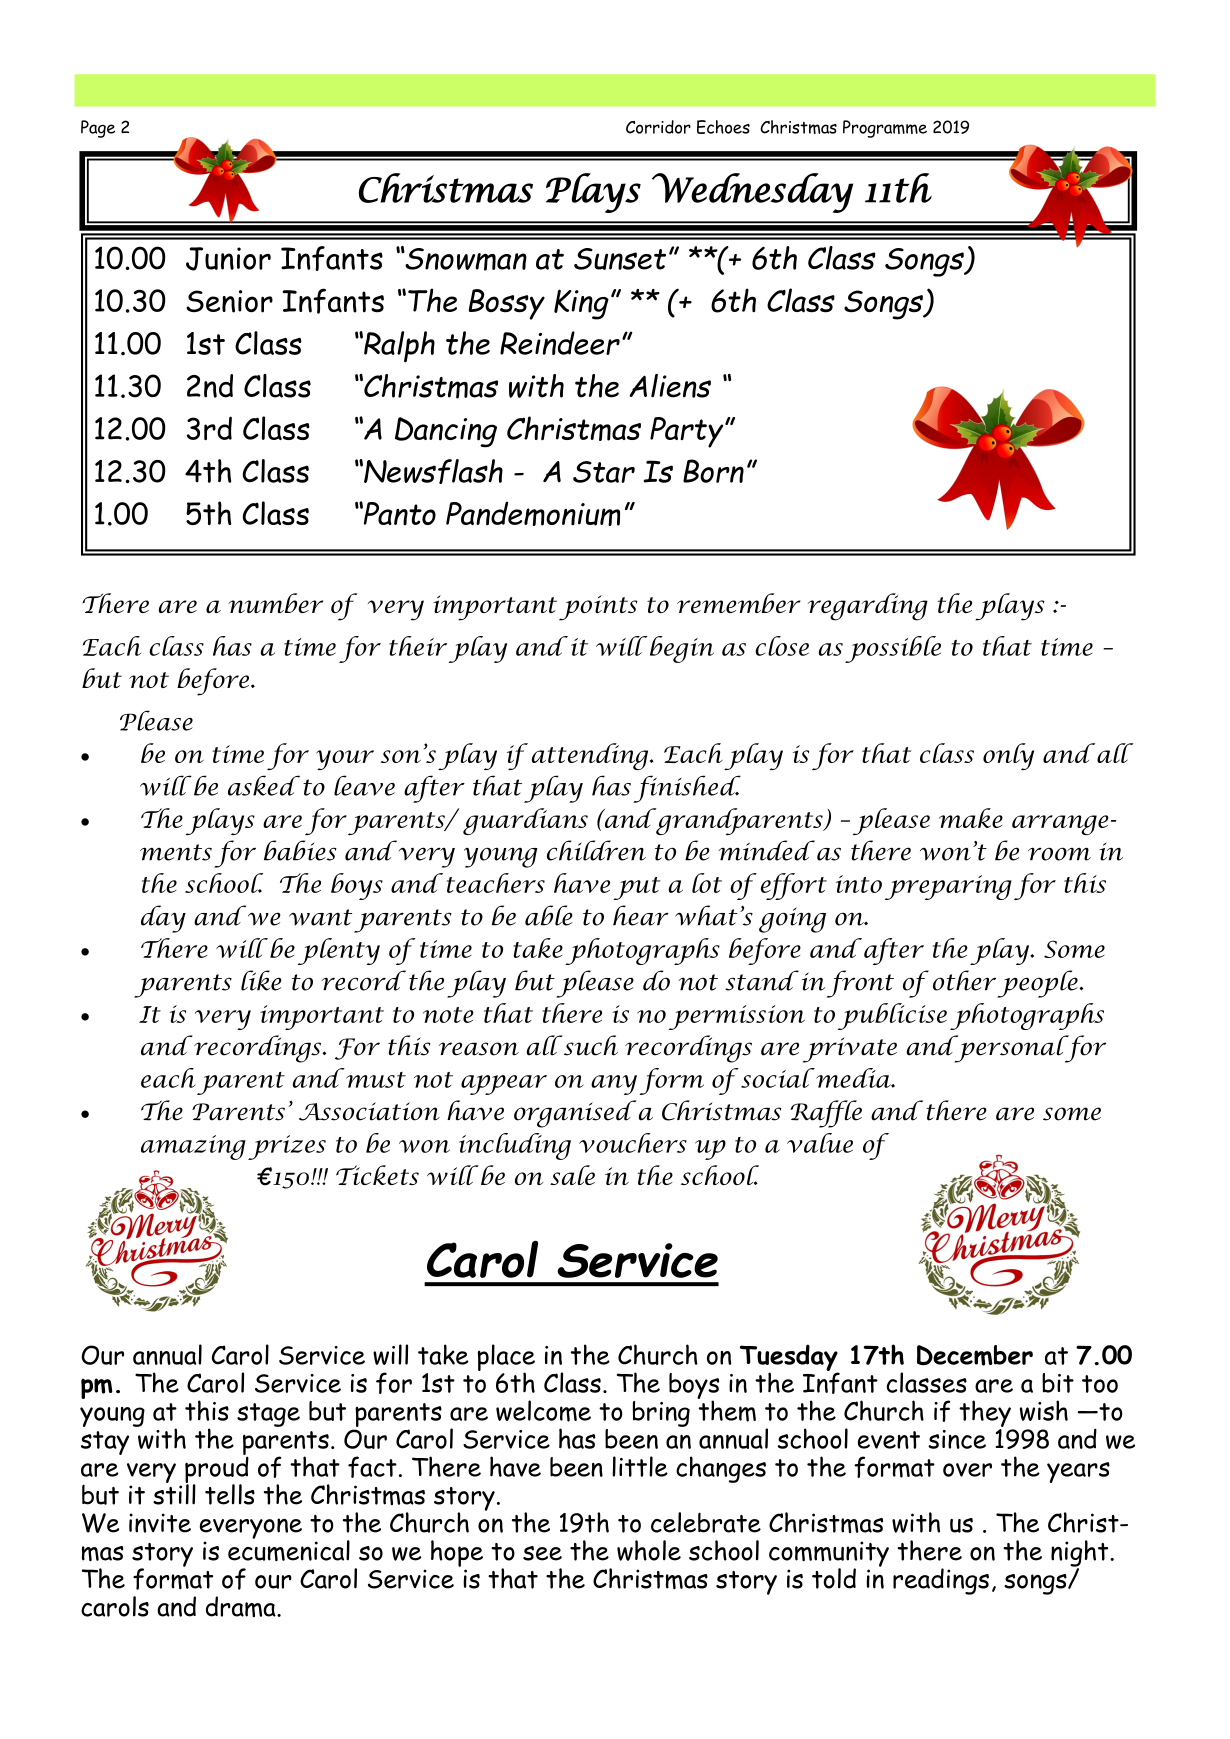 The image size is (1230, 1739). Describe the element at coordinates (948, 887) in the page. I see `preparing` at that location.
